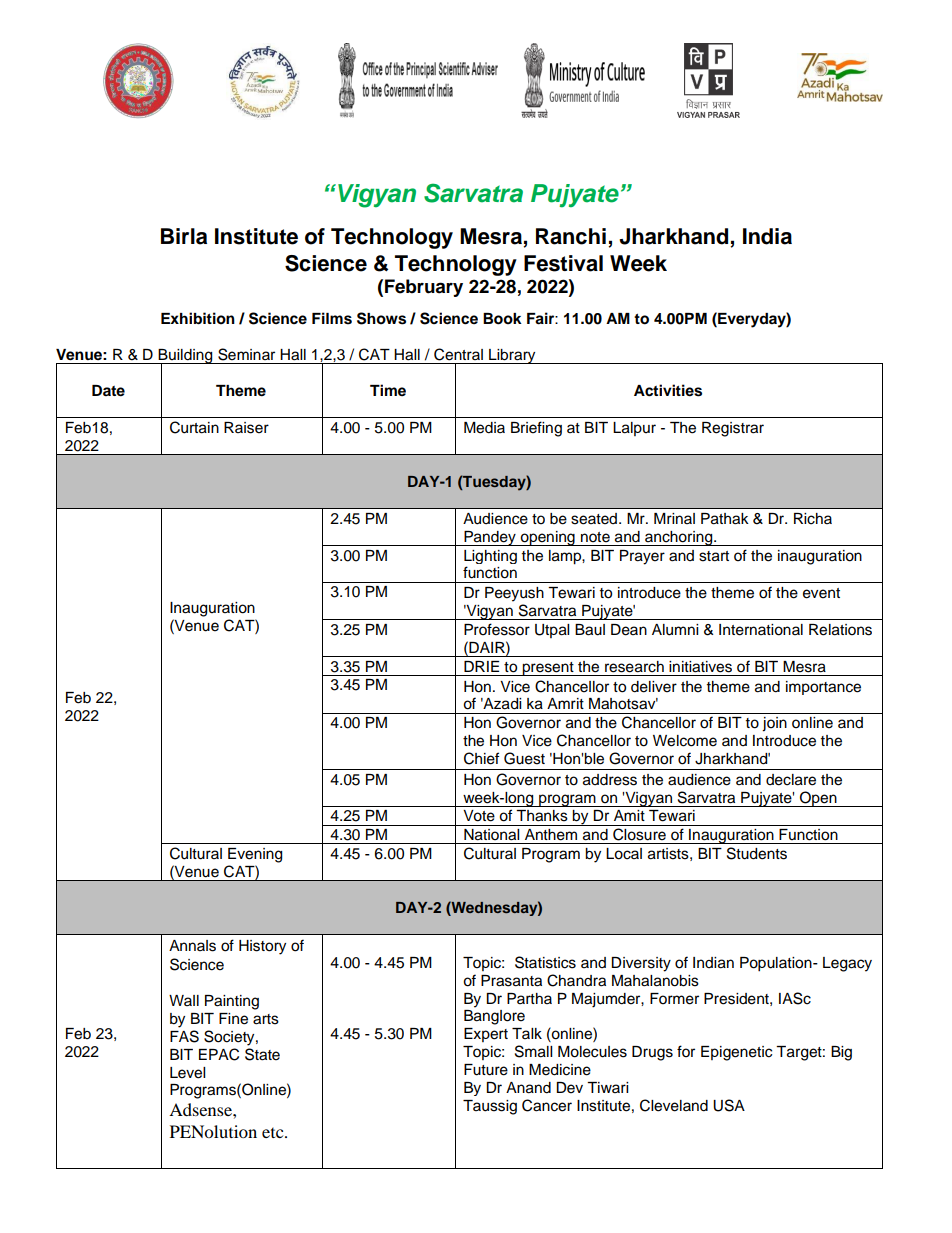 This screenshot has height=1233, width=952. Describe the element at coordinates (424, 288) in the screenshot. I see `February` at that location.
